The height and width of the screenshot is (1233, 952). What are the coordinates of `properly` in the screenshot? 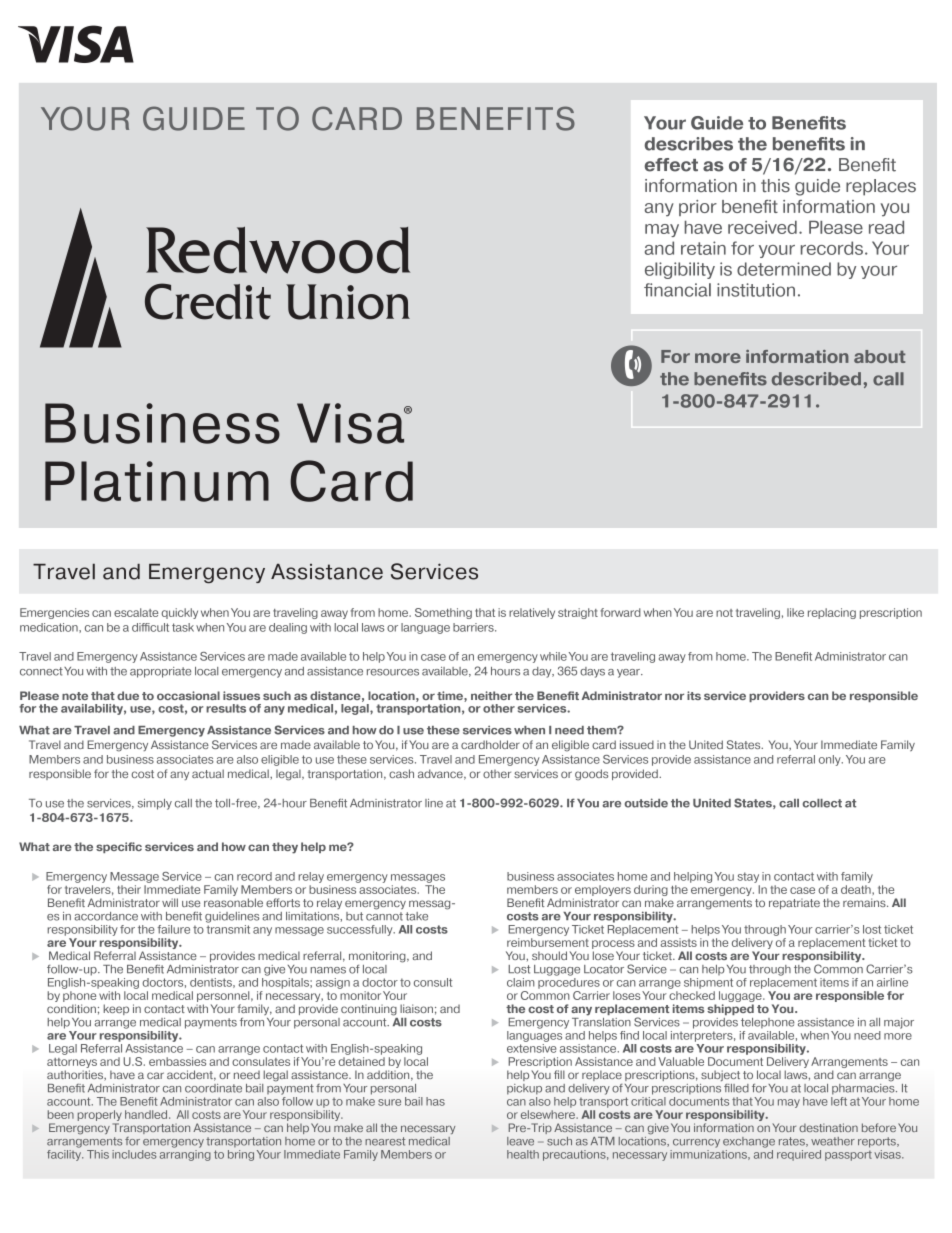 It's located at (100, 1117).
